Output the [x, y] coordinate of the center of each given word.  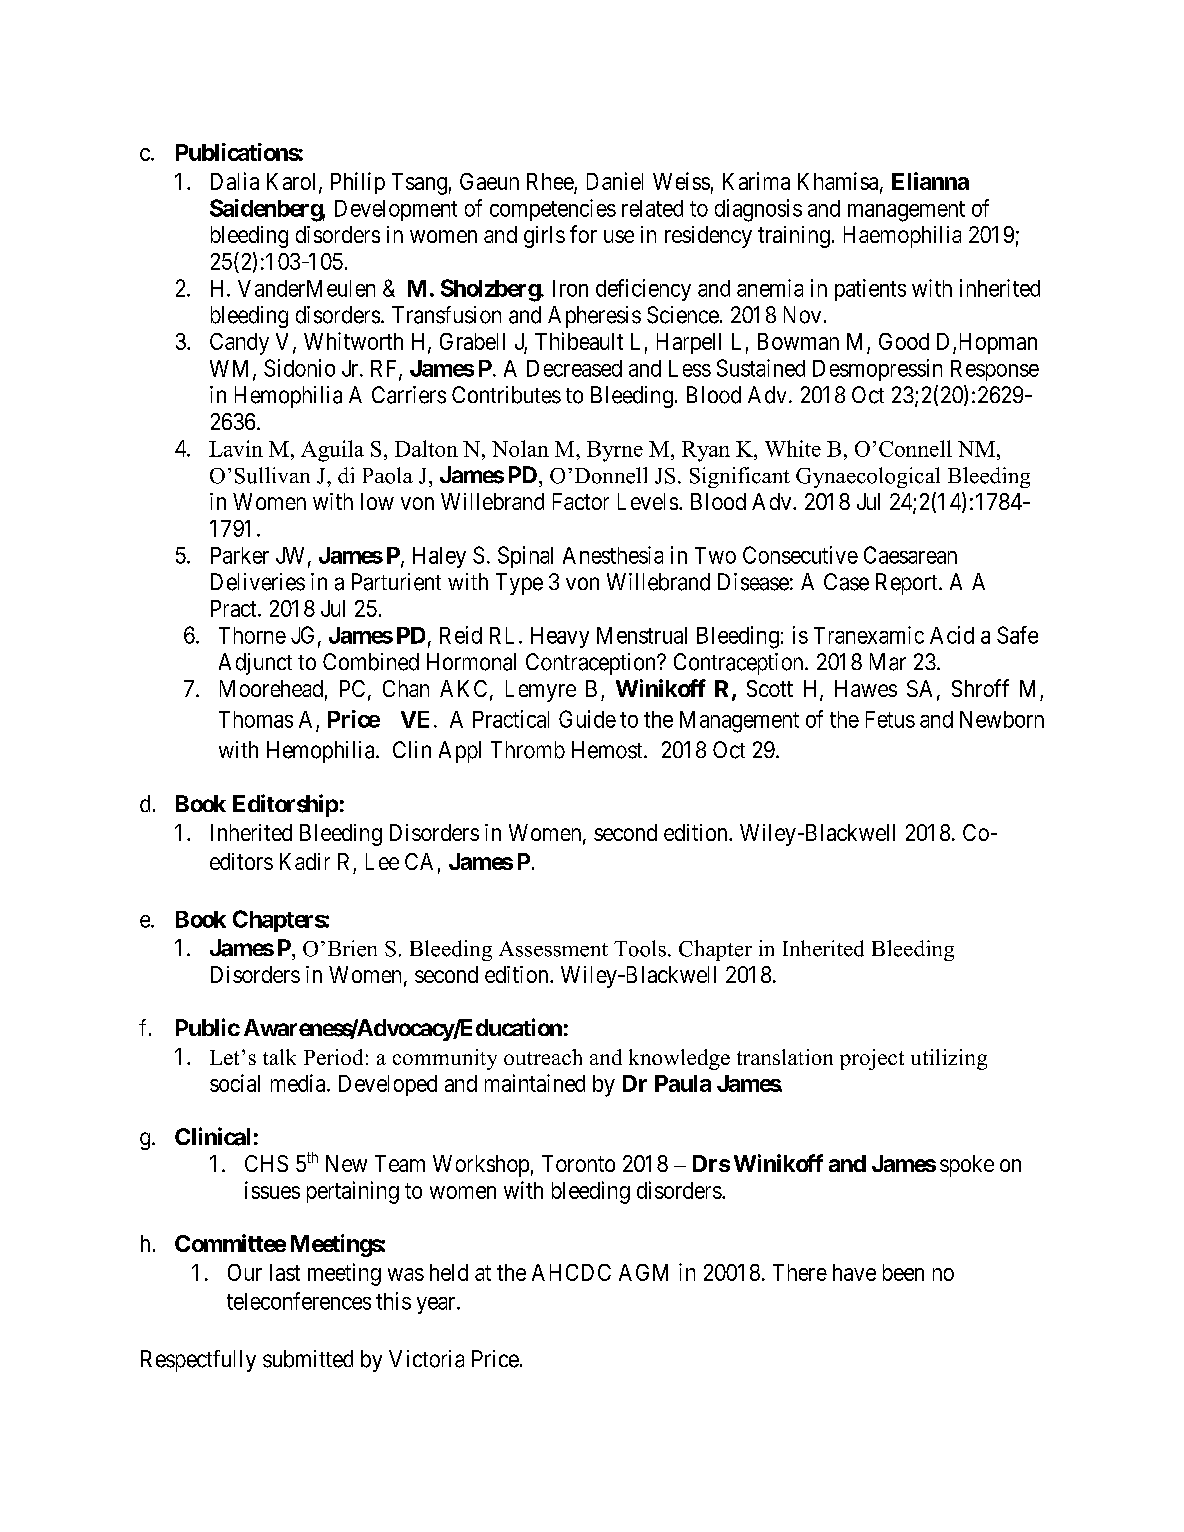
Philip [358, 183]
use [619, 236]
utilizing [949, 1059]
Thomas [256, 719]
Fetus [890, 719]
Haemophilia [902, 237]
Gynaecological [868, 477]
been [903, 1272]
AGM [643, 1272]
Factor [581, 501]
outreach [543, 1057]
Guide [587, 719]
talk [279, 1057]
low [377, 501]
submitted [308, 1359]
